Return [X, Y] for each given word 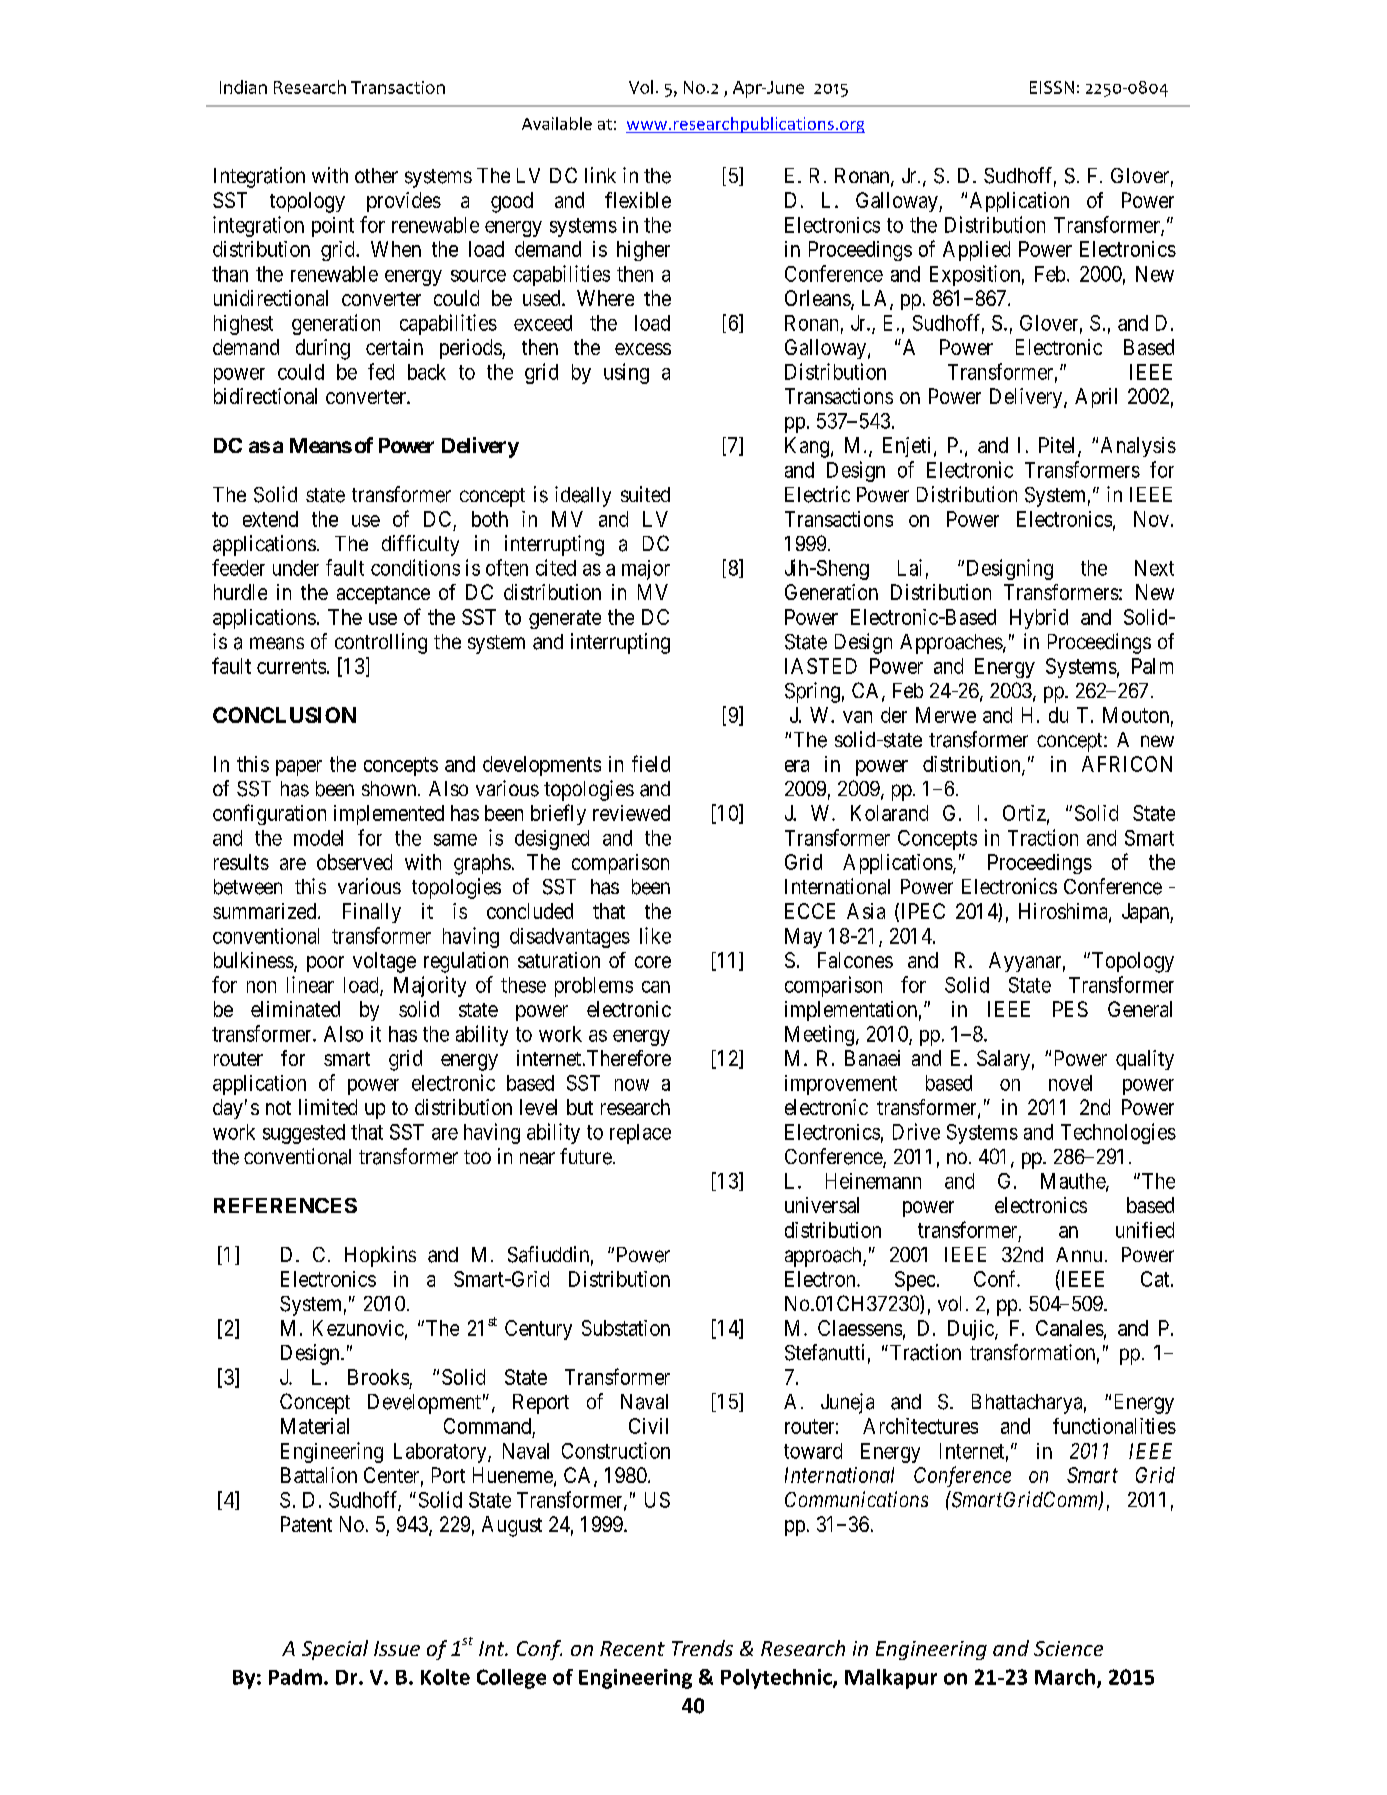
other [376, 175]
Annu [1079, 1254]
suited [645, 494]
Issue [397, 1648]
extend [270, 519]
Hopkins [380, 1256]
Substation [626, 1328]
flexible [638, 200]
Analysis [1138, 447]
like [655, 935]
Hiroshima [1064, 912]
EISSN [1052, 87]
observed [354, 862]
